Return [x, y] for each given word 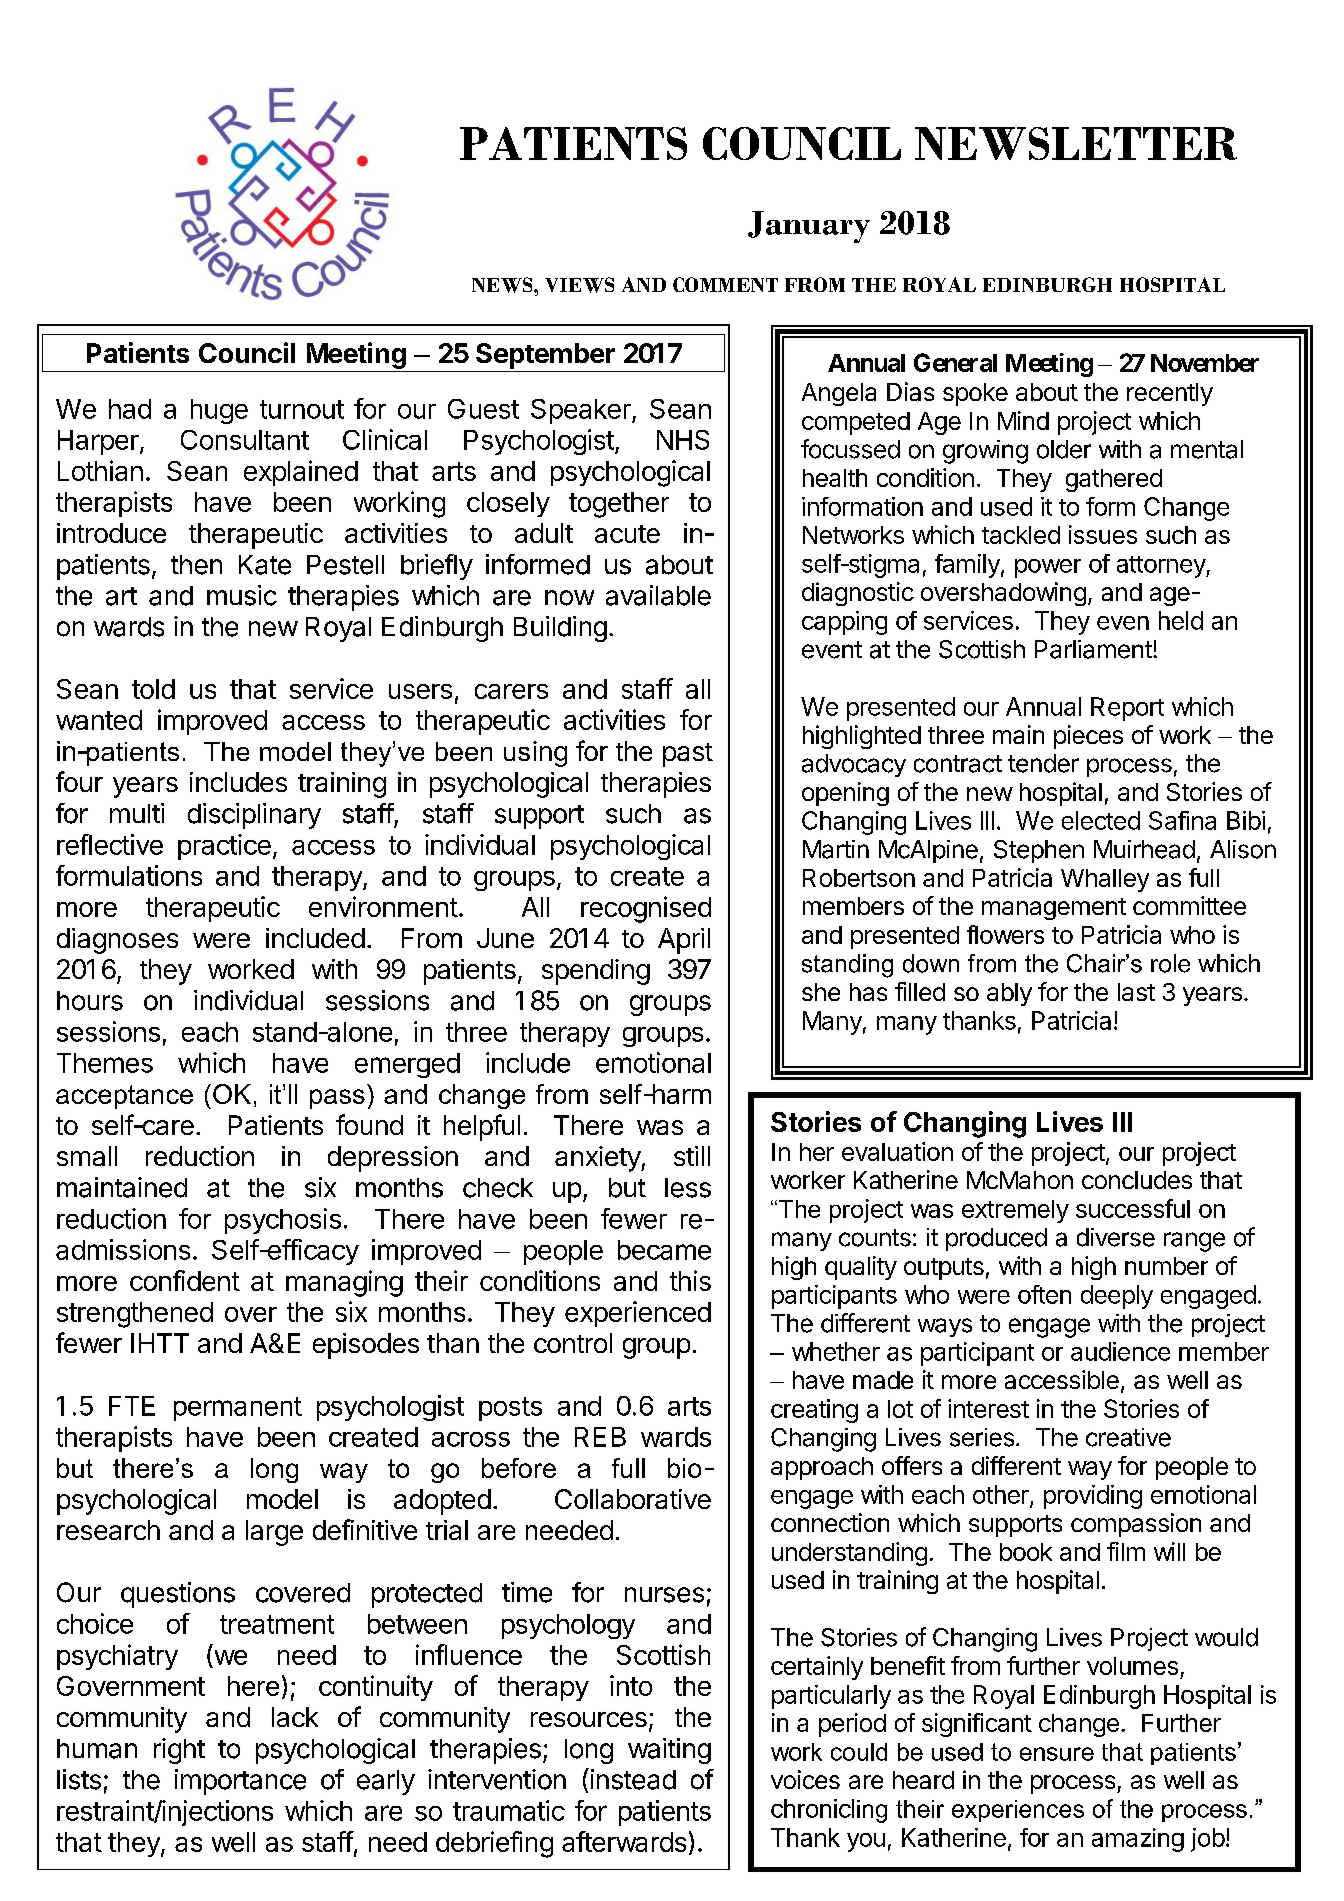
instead [632, 1779]
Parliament [1093, 649]
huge [219, 411]
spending [596, 972]
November [1205, 363]
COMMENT [725, 284]
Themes [105, 1063]
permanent [238, 1409]
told [153, 689]
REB [600, 1437]
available [658, 595]
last [1136, 992]
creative [1128, 1437]
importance [240, 1782]
